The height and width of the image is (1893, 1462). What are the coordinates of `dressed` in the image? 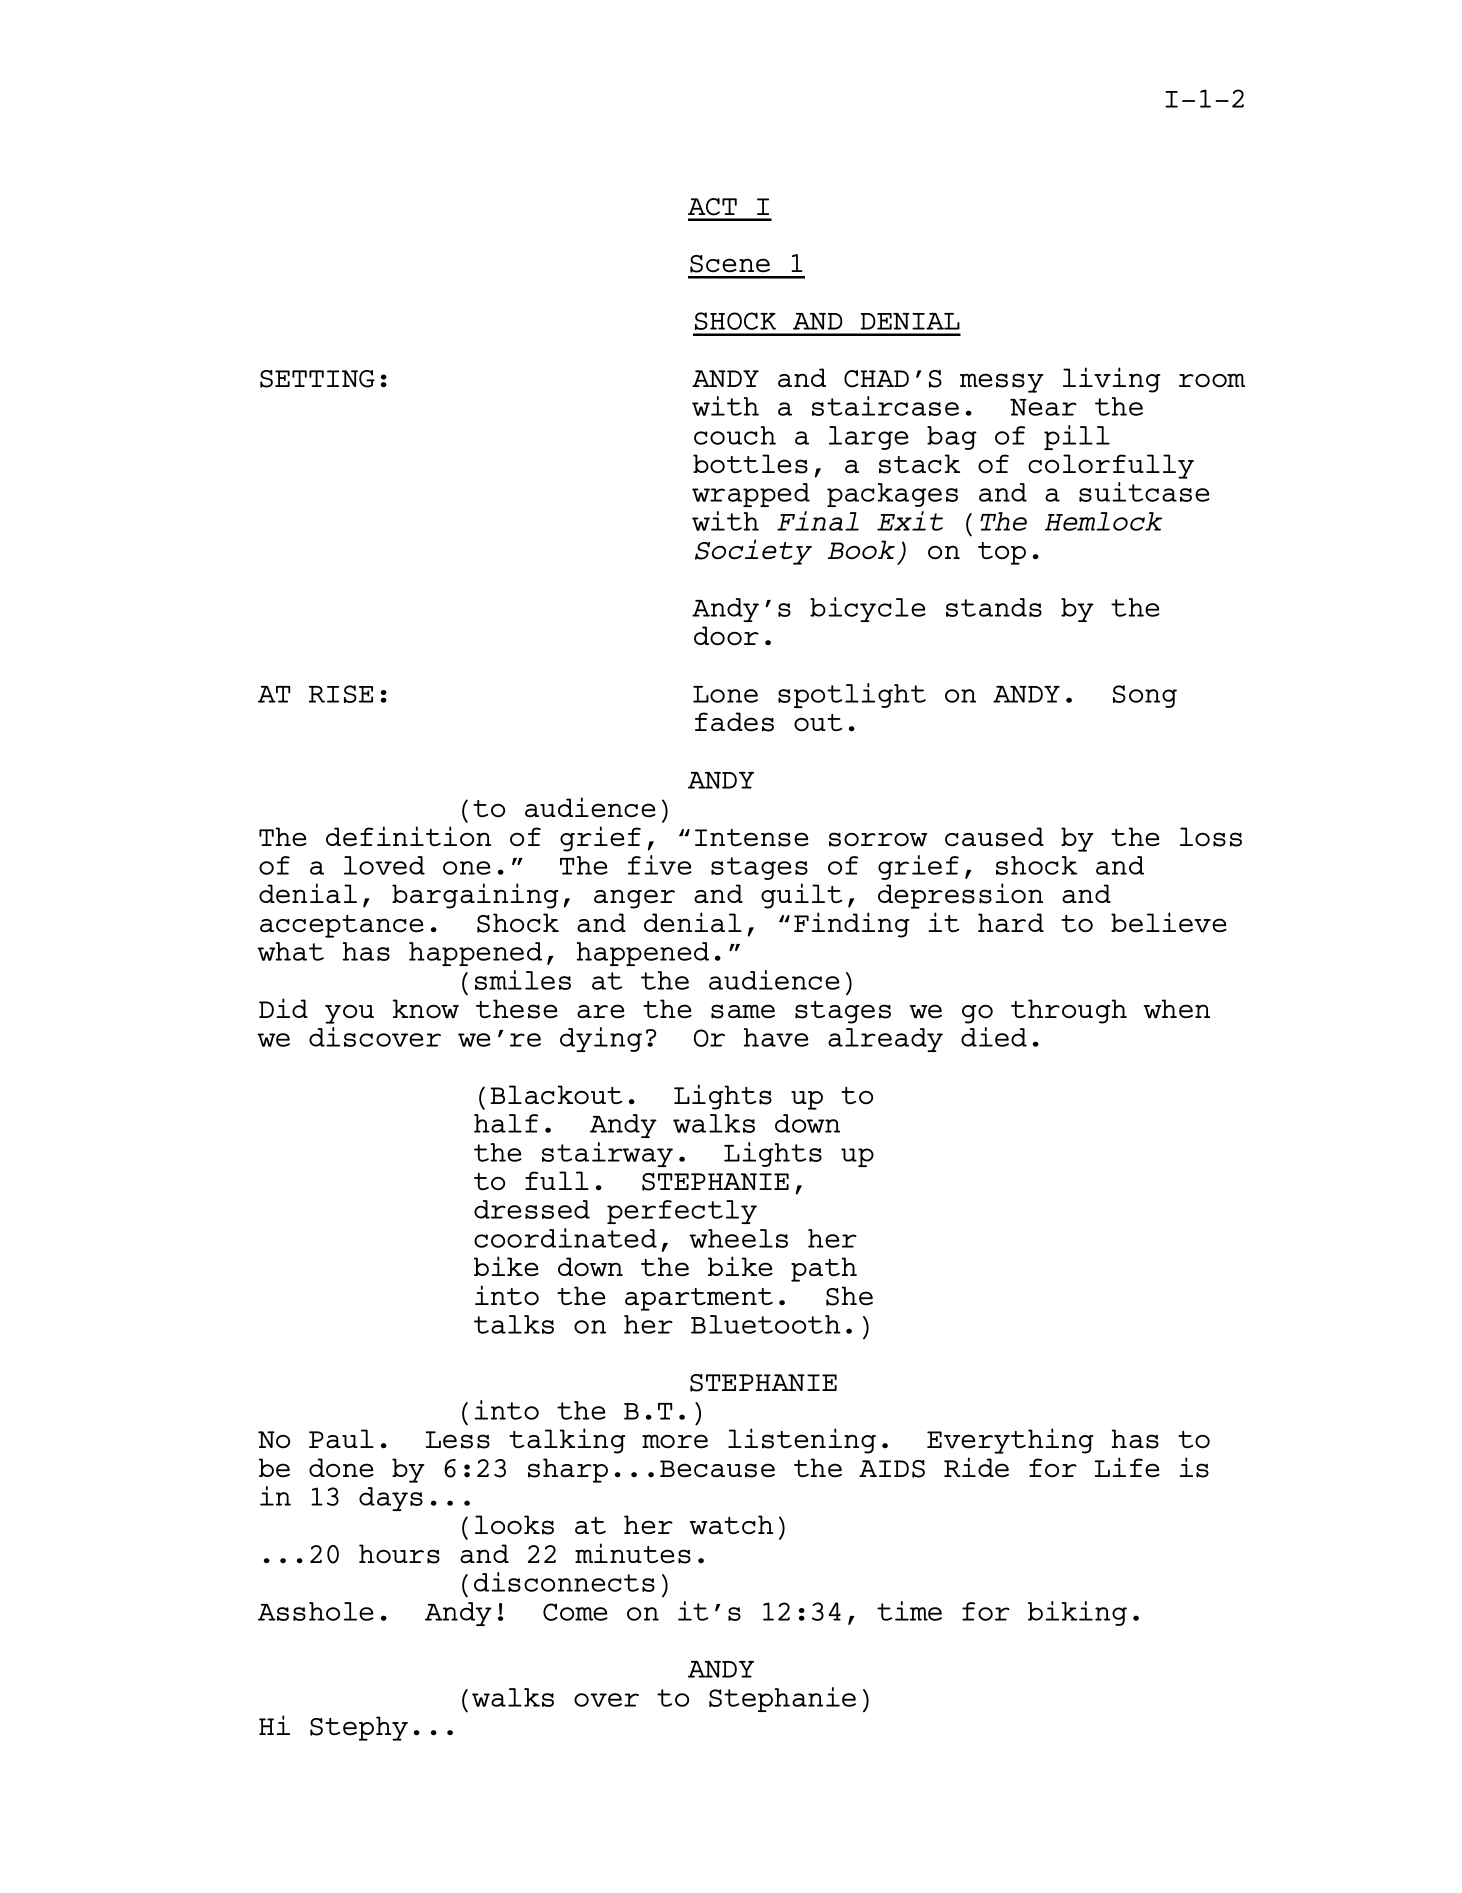 It's located at (532, 1209).
